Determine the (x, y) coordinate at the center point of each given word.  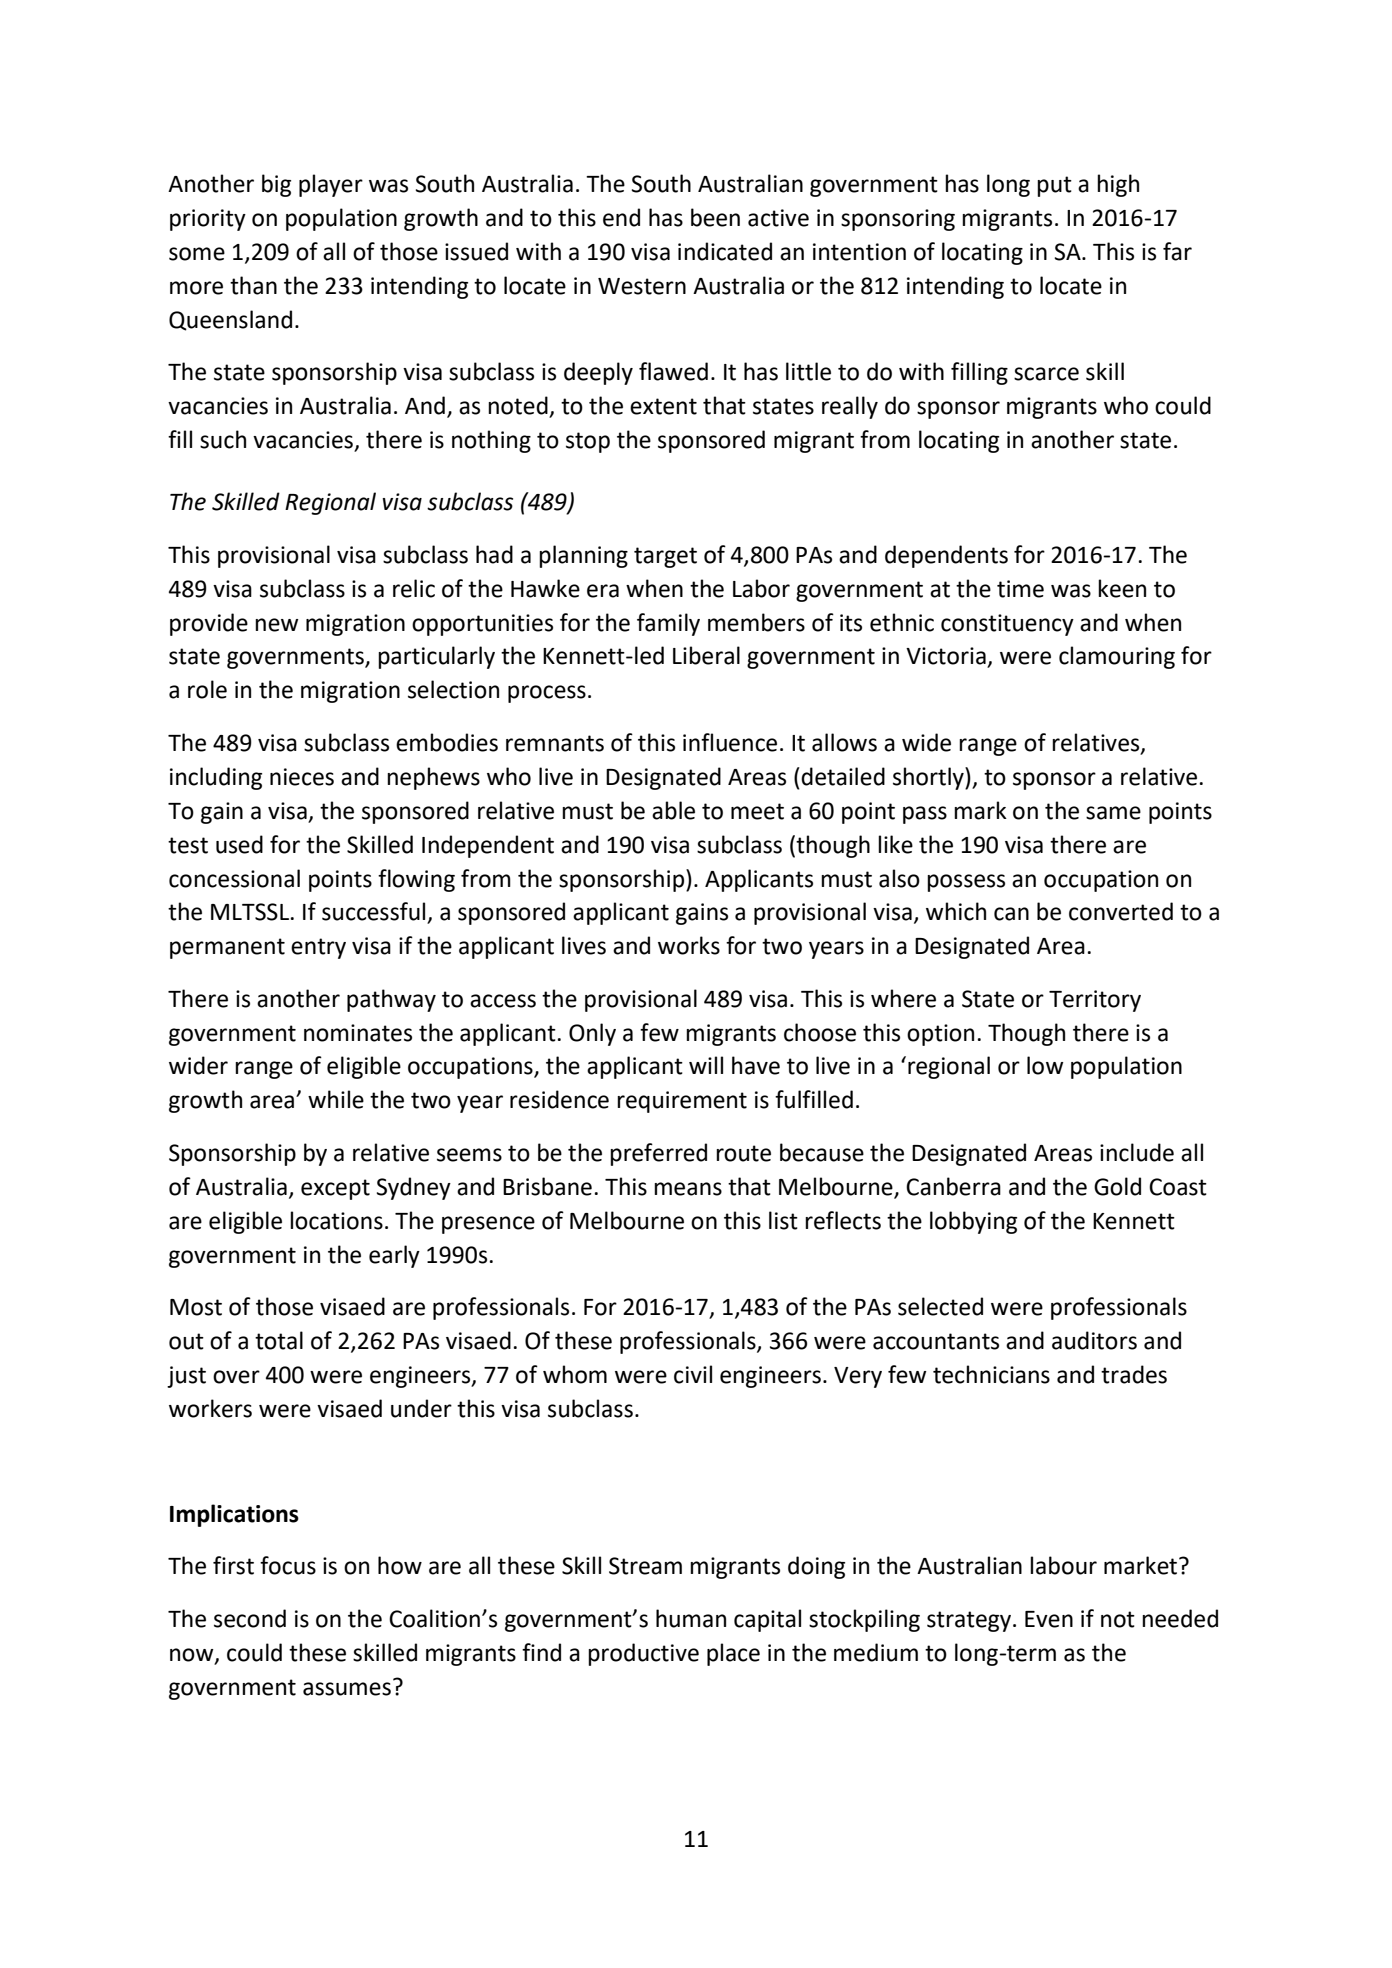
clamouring (1117, 657)
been (715, 217)
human (691, 1618)
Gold (1117, 1186)
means (688, 1189)
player (331, 185)
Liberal (706, 655)
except (335, 1189)
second (250, 1618)
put (1054, 186)
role (207, 689)
